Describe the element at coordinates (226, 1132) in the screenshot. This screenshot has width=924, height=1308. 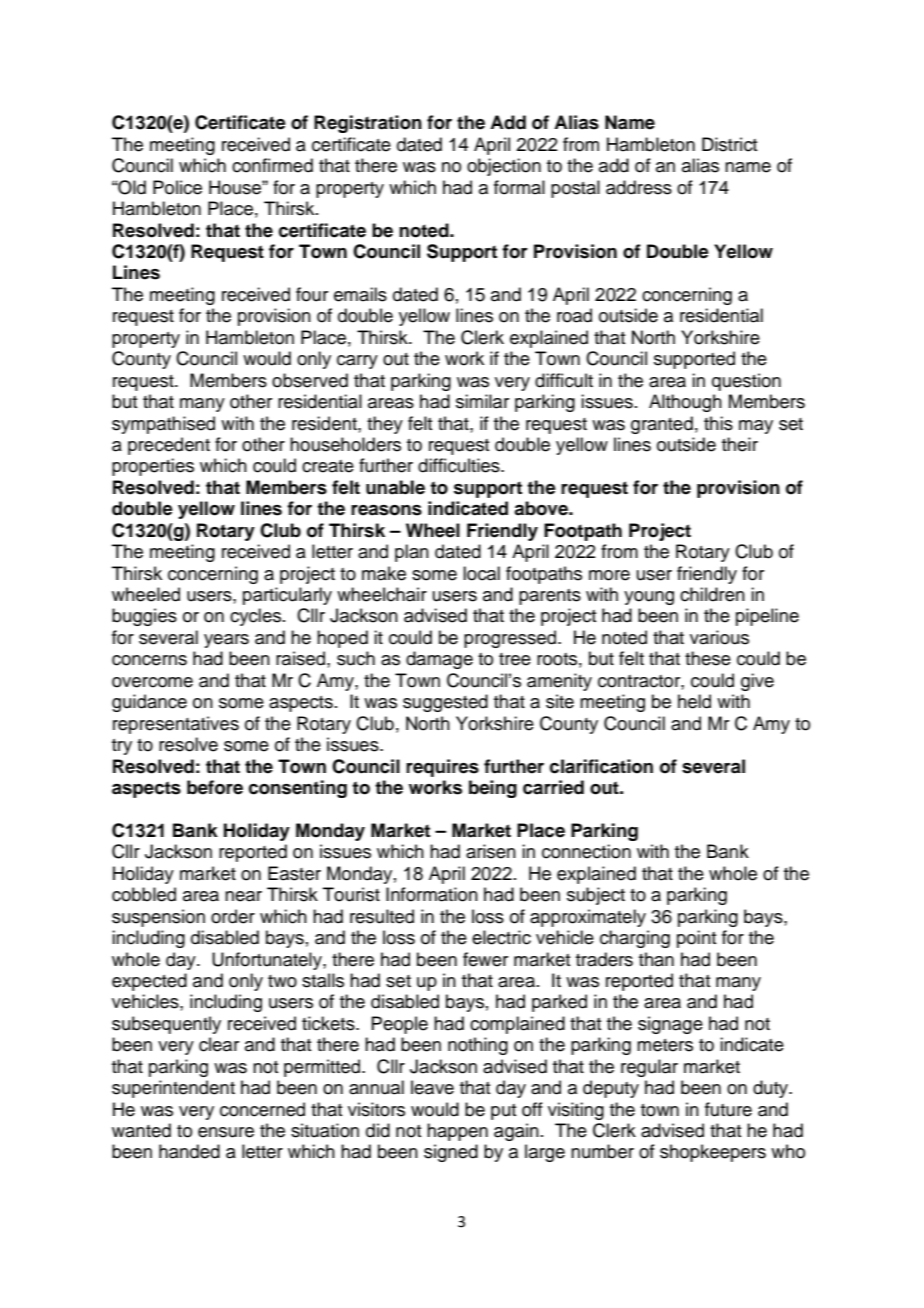
I see `ensure` at that location.
